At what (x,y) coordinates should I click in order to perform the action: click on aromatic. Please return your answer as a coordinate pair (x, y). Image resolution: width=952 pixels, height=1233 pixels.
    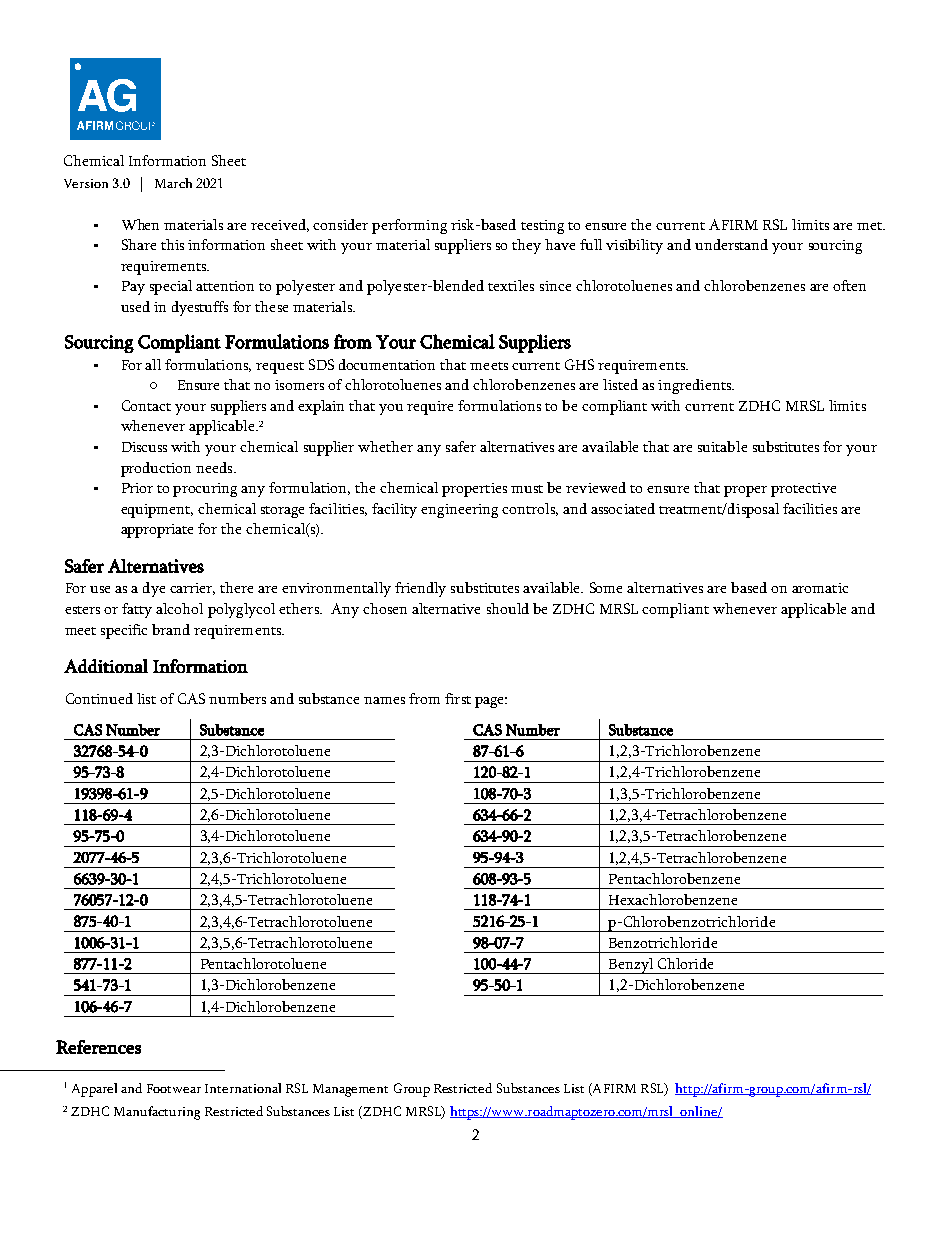
    Looking at the image, I should click on (820, 588).
